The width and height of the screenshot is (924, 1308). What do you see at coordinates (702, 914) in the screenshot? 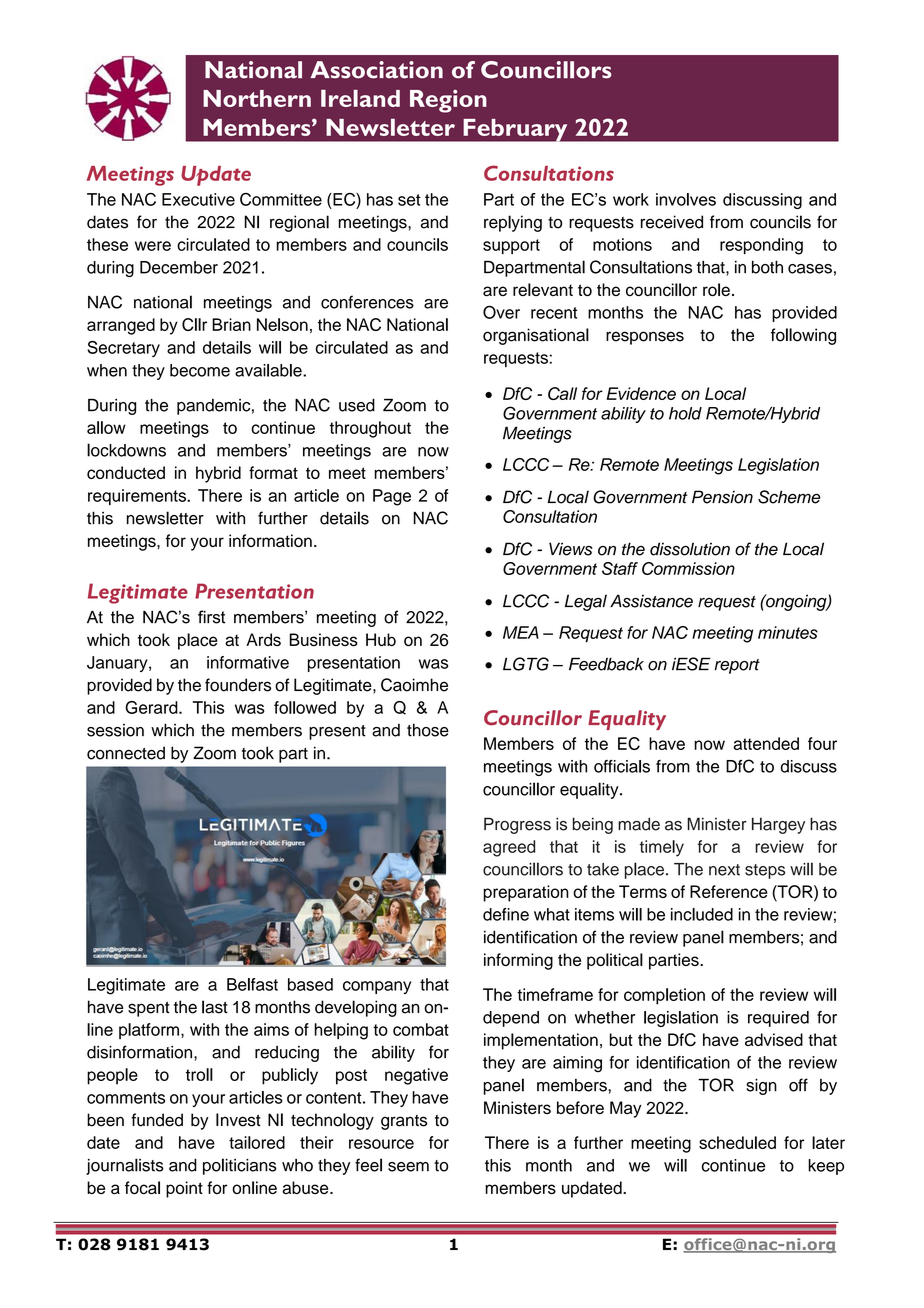
I see `included` at bounding box center [702, 914].
